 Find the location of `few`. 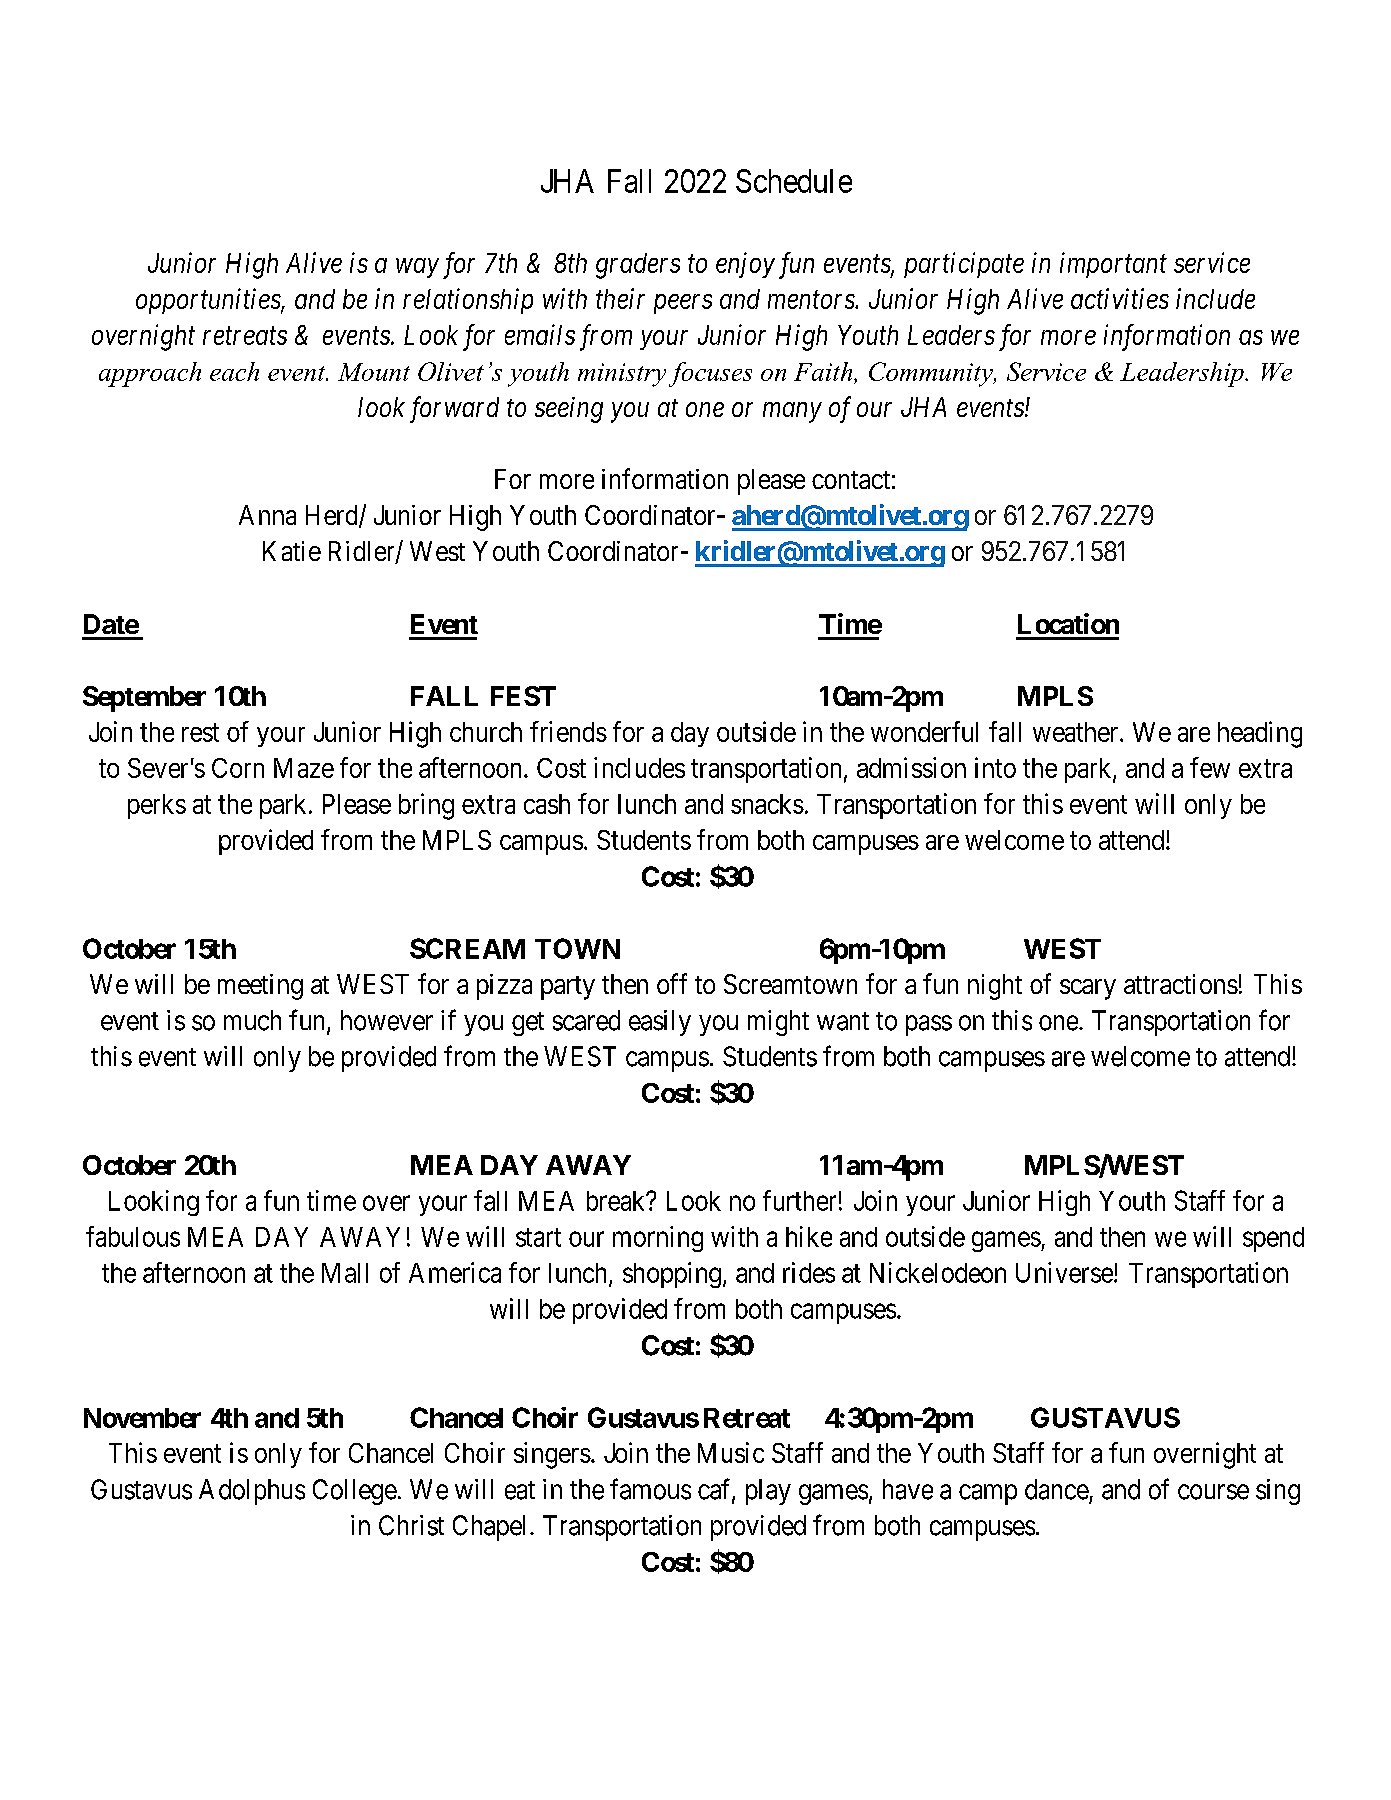

few is located at coordinates (1210, 767).
